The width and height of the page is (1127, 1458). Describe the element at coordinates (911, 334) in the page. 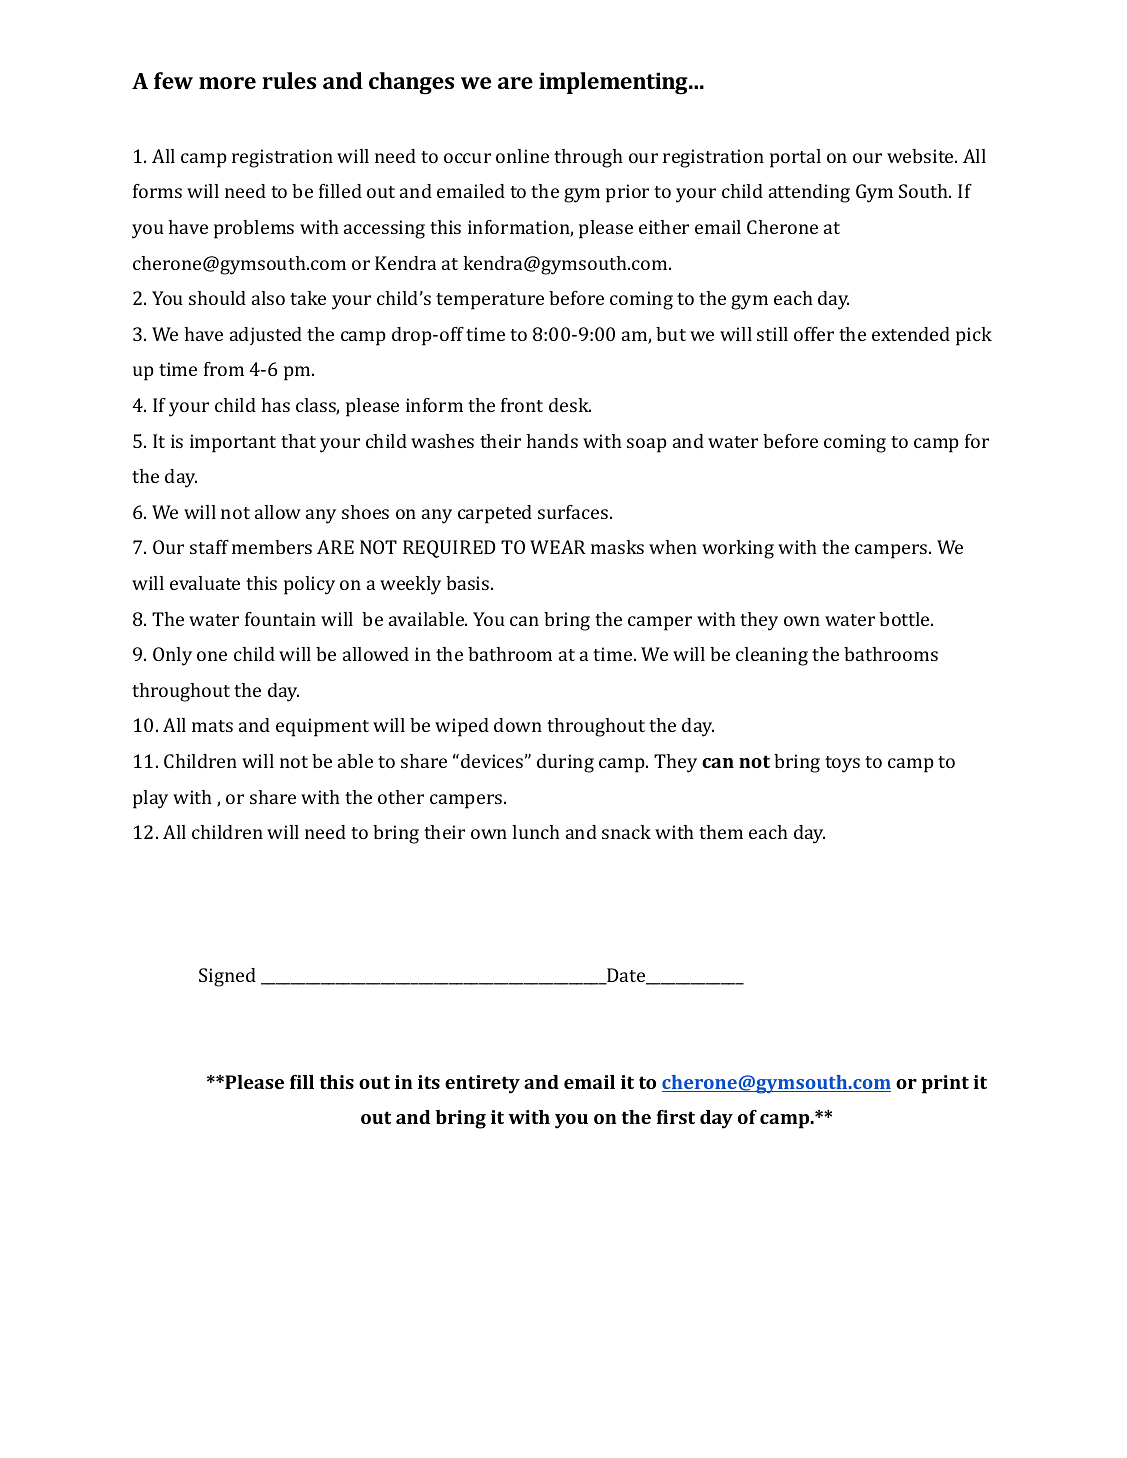

I see `extended` at that location.
